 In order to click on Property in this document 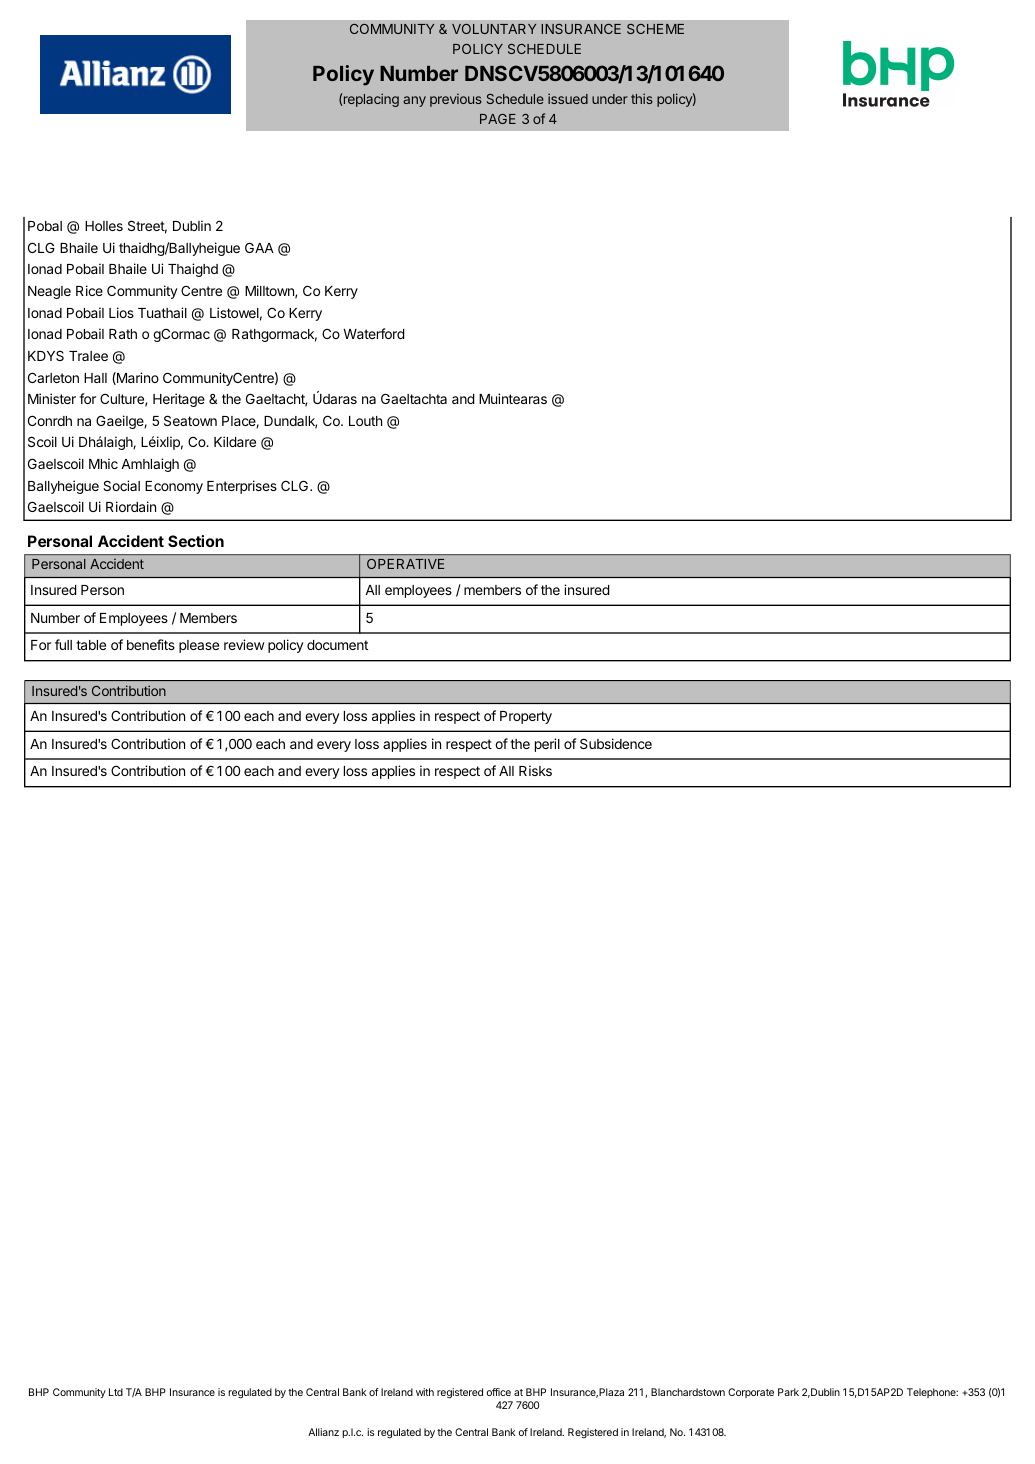, I will do `click(526, 717)`.
